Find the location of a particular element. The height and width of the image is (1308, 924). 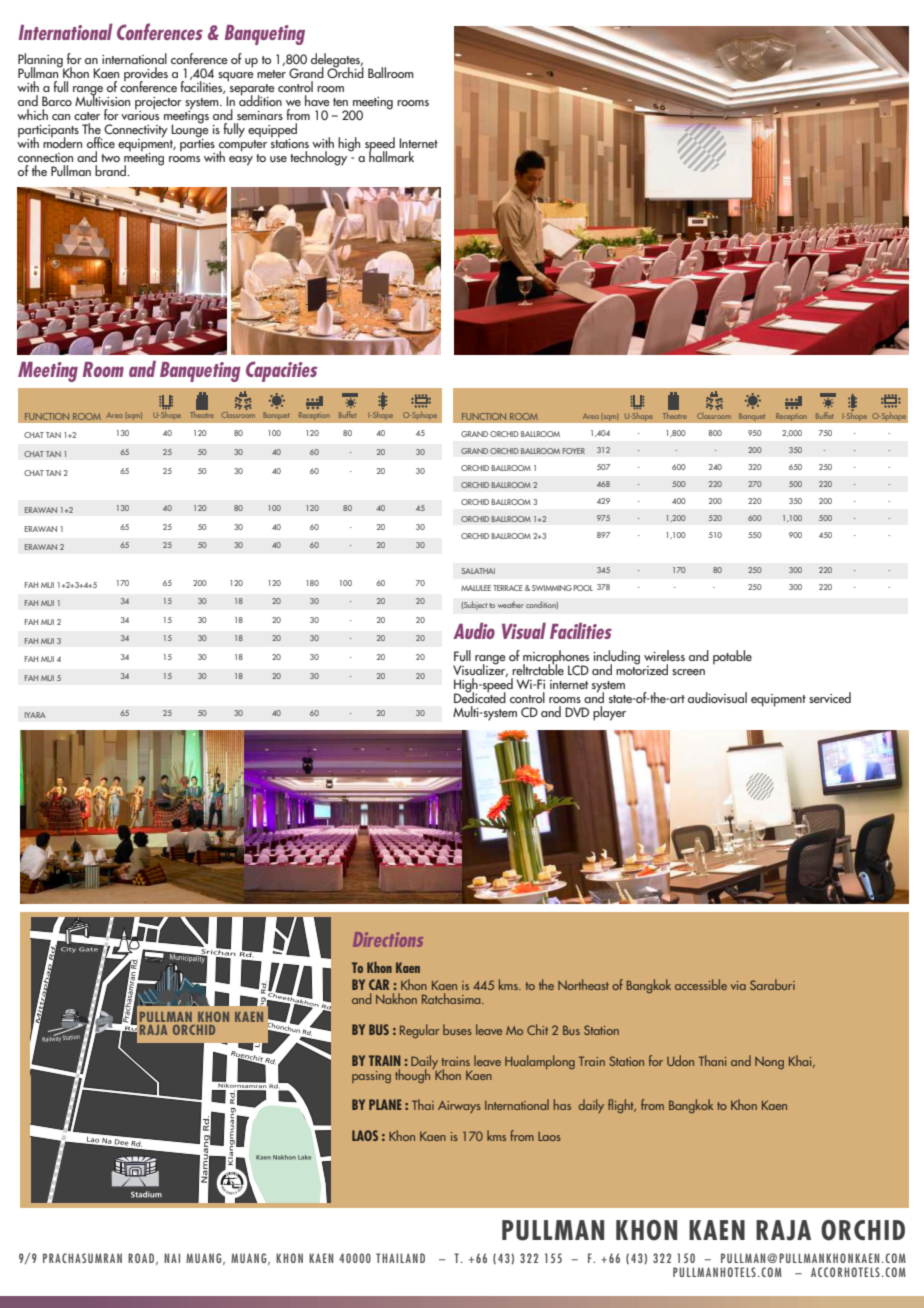

meter is located at coordinates (271, 74).
